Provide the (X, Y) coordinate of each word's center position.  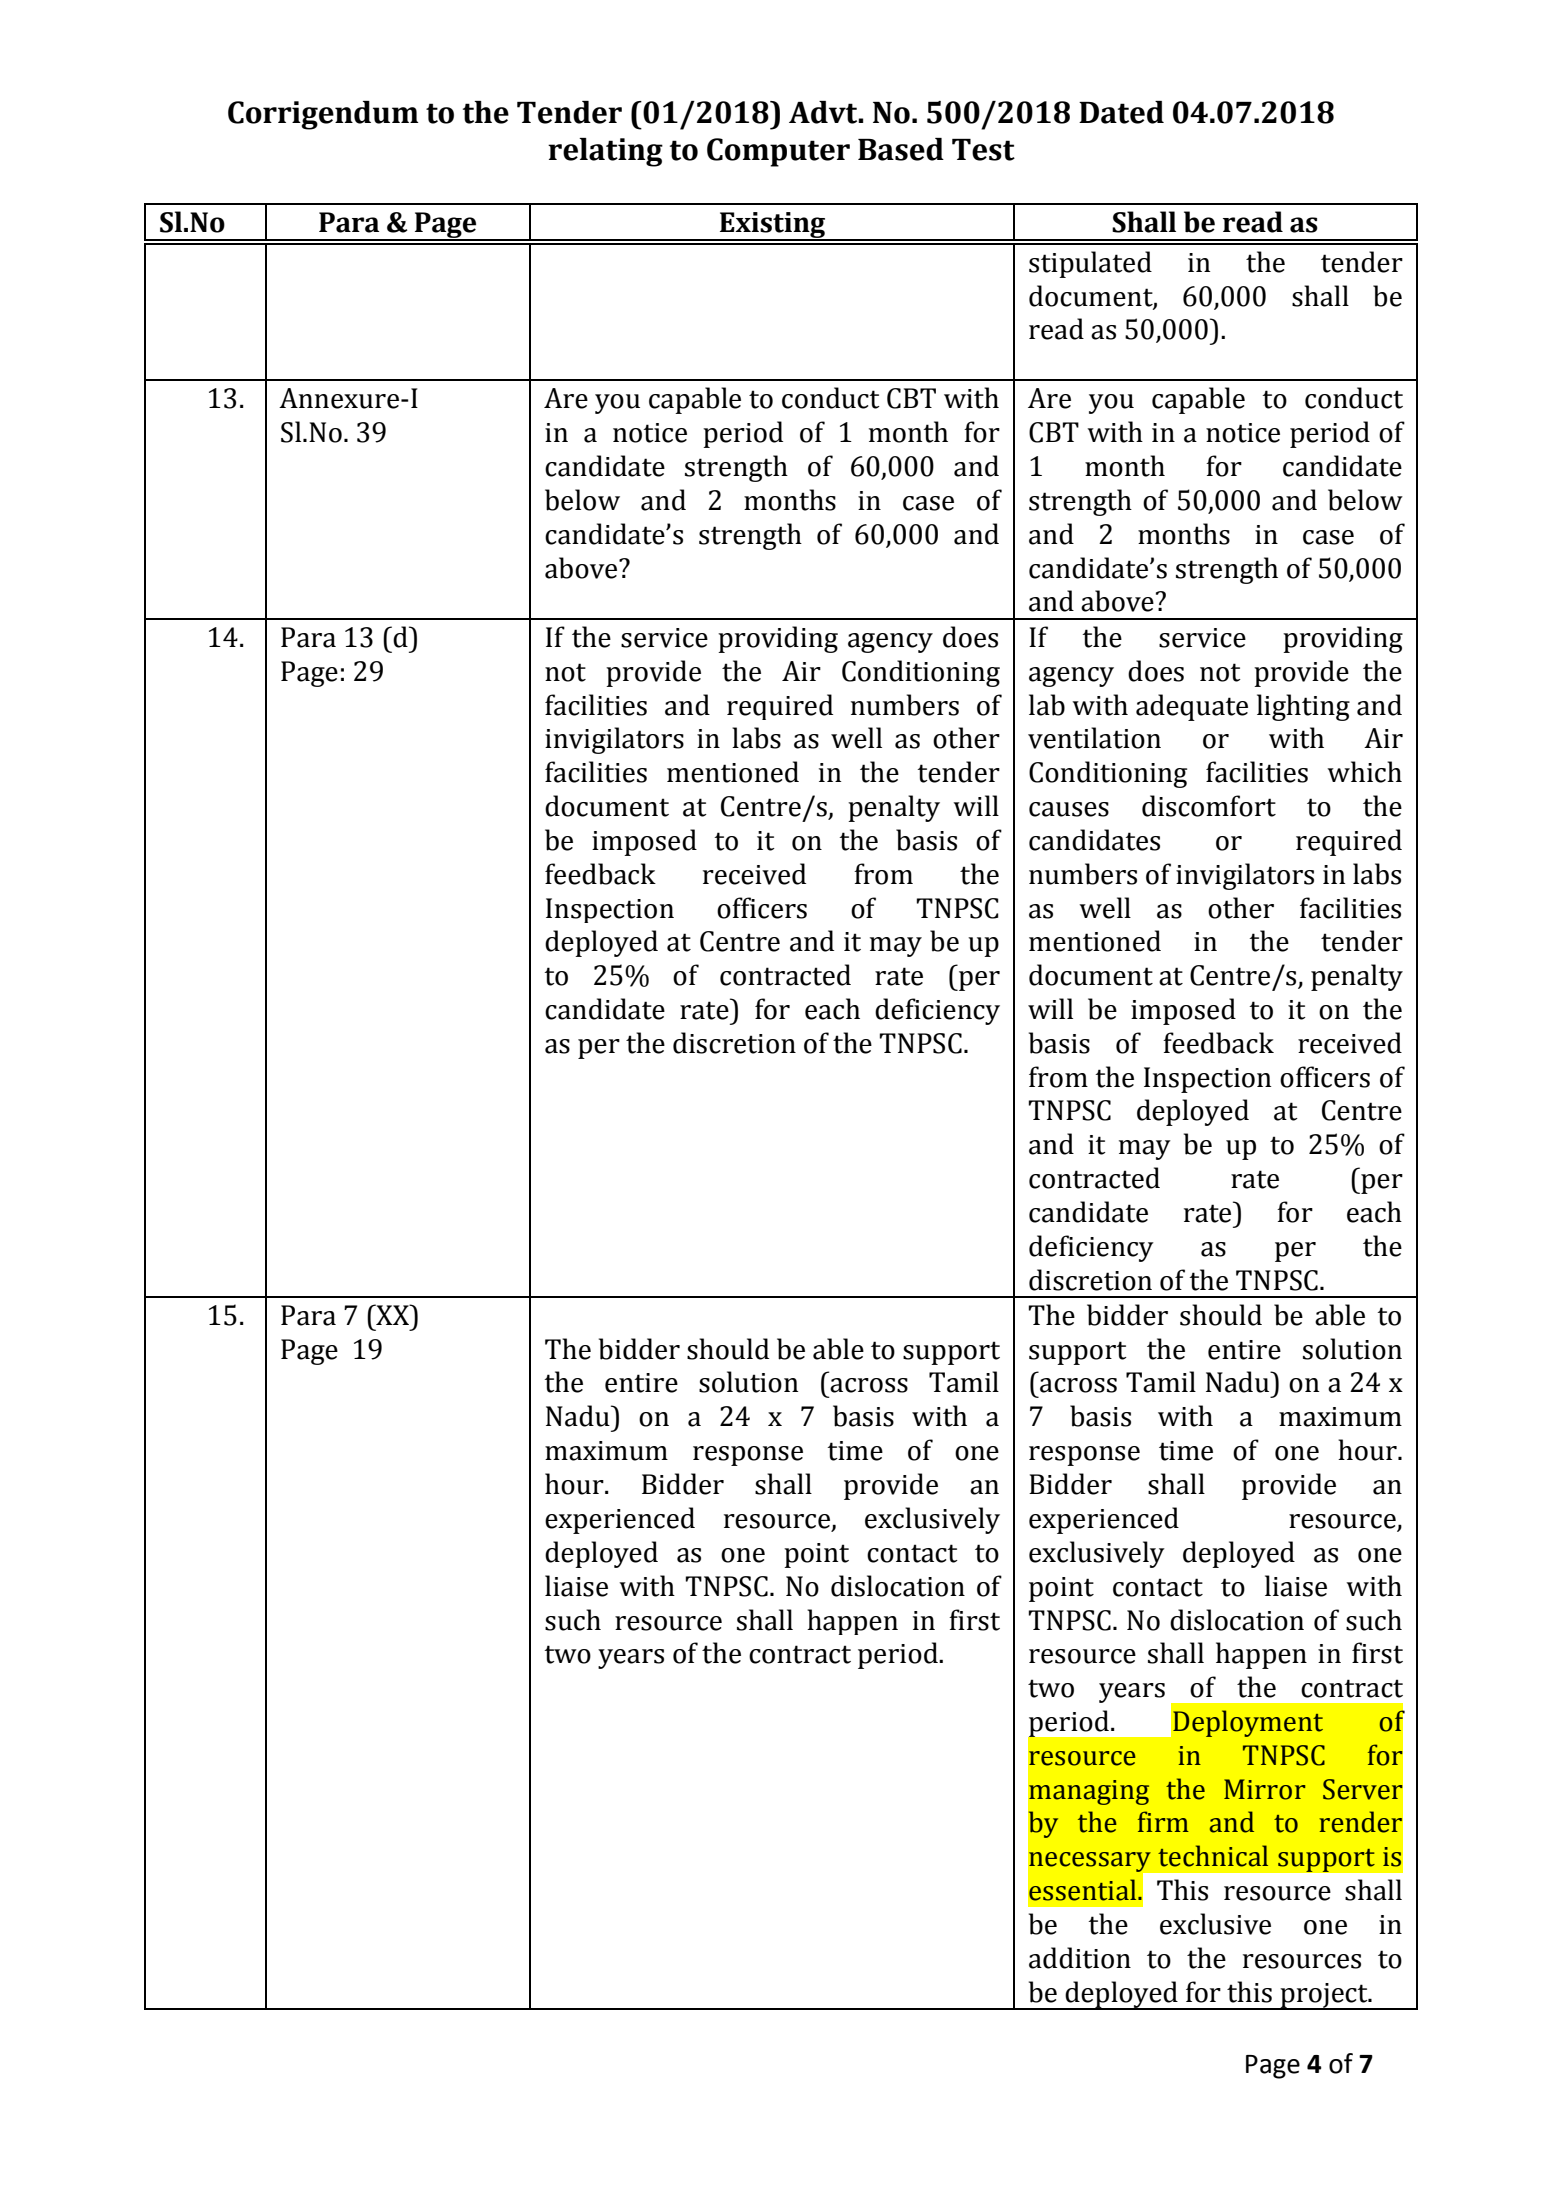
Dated (1121, 112)
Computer (778, 152)
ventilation (1094, 738)
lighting (1303, 707)
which (1364, 772)
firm (1163, 1821)
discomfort (1209, 806)
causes (1069, 809)
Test (983, 150)
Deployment (1248, 1723)
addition (1080, 1958)
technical (1213, 1856)
